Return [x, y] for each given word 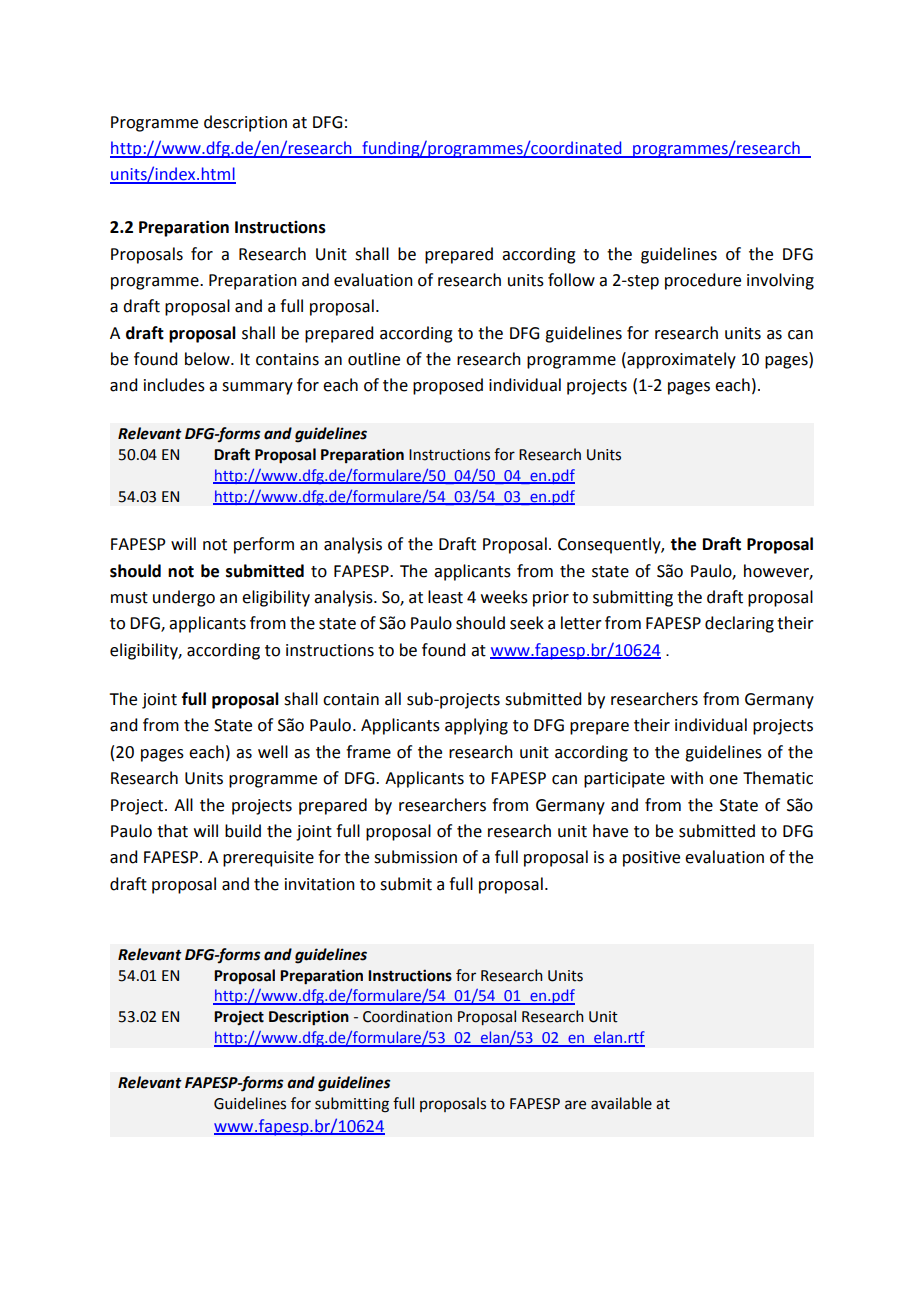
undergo [184, 598]
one [723, 780]
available [621, 1103]
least [445, 597]
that [172, 831]
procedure [703, 281]
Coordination [407, 1016]
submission [415, 857]
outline [374, 359]
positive [651, 859]
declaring [739, 624]
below [208, 359]
